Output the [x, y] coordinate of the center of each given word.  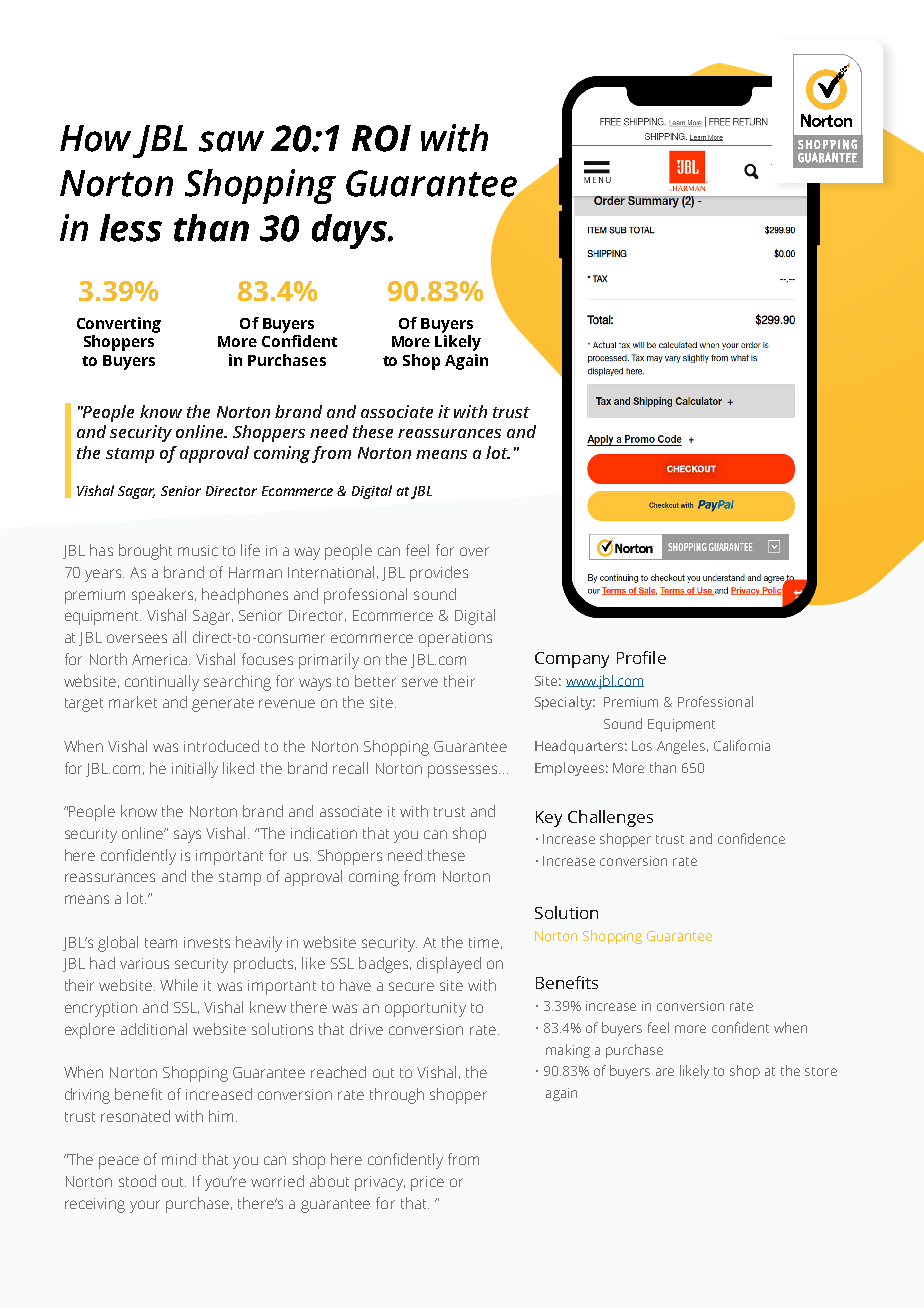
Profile [641, 657]
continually [162, 683]
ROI [381, 138]
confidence [751, 838]
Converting [119, 325]
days [350, 231]
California [742, 745]
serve [420, 682]
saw [231, 141]
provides [439, 574]
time [484, 942]
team [161, 943]
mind [179, 1159]
